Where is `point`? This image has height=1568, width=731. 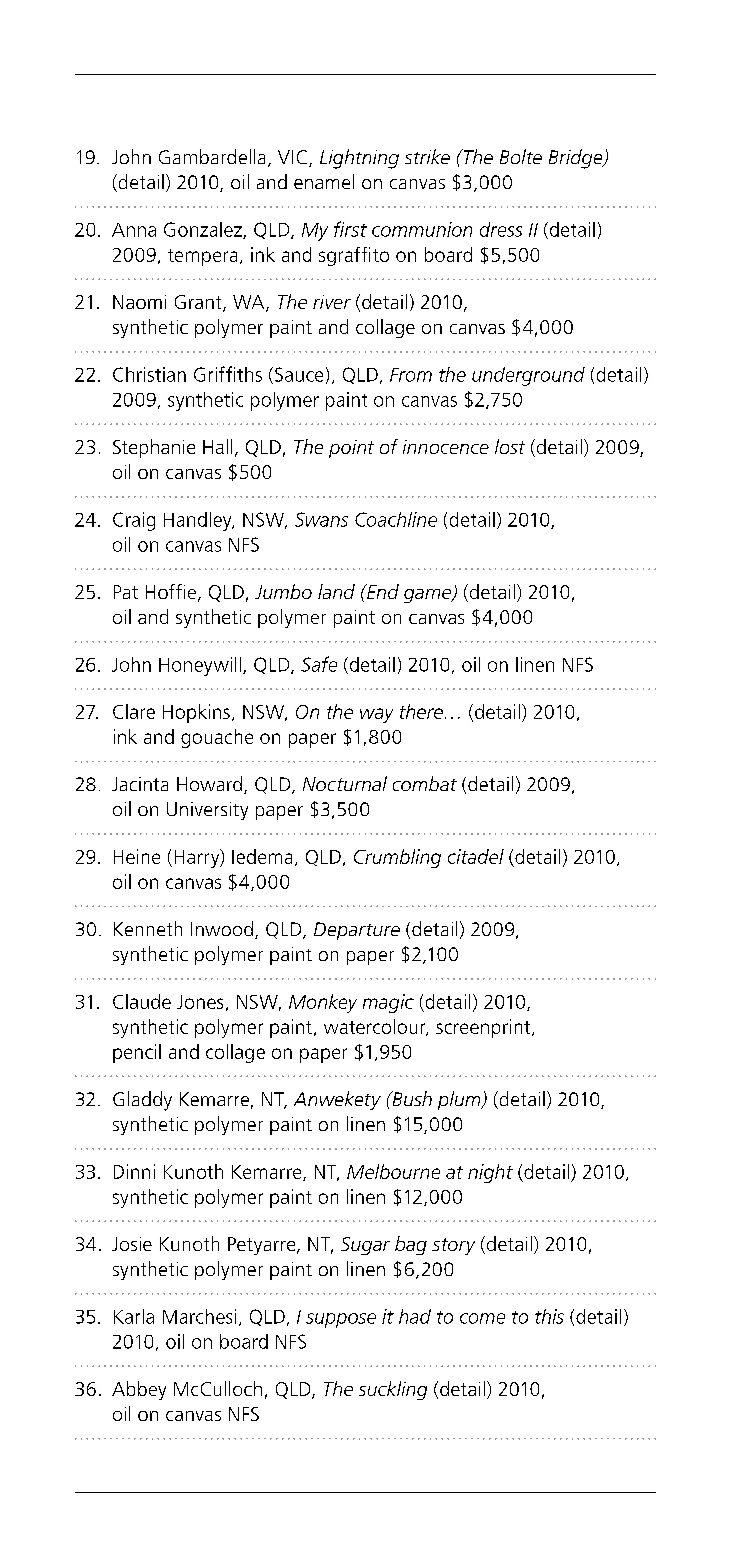
point is located at coordinates (351, 449).
